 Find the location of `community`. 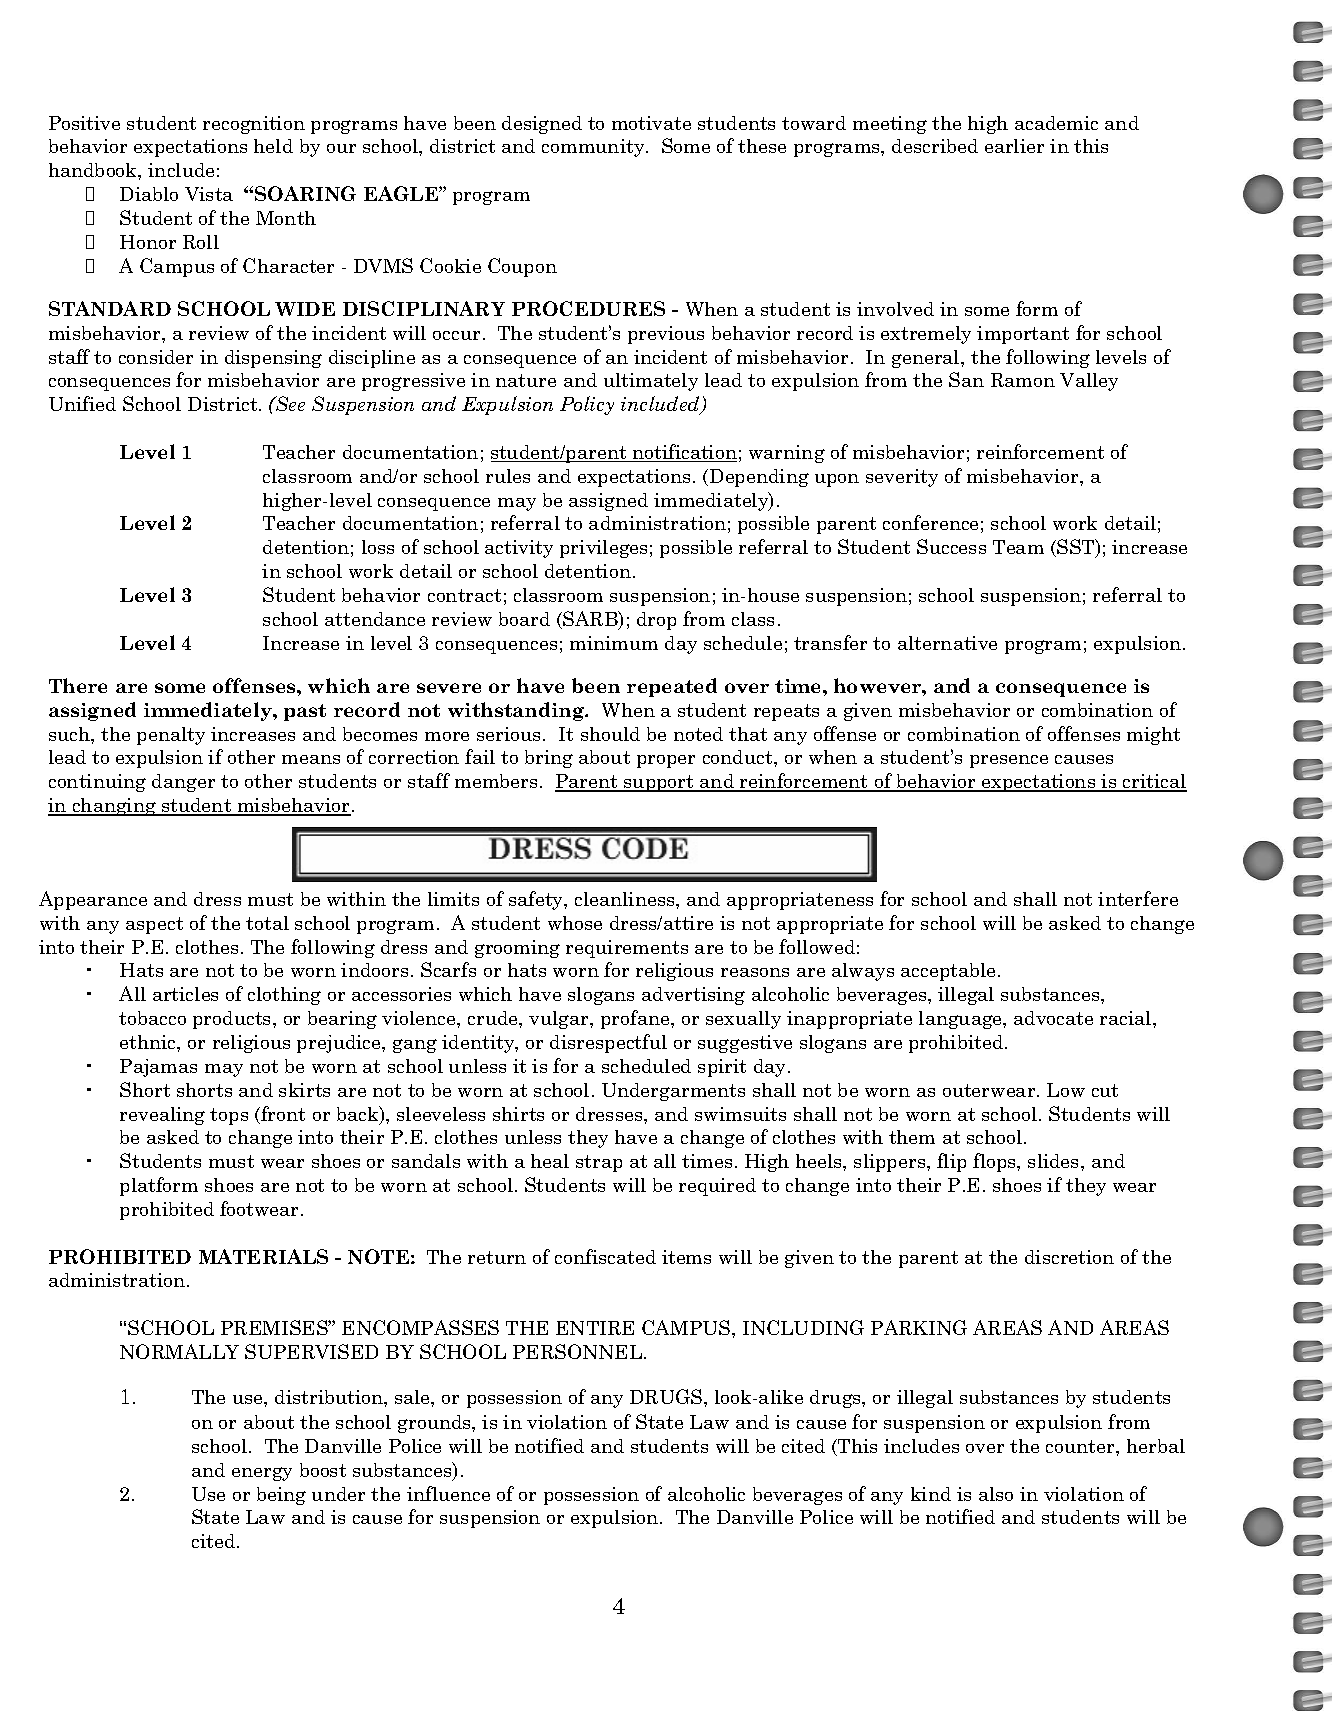

community is located at coordinates (594, 148).
